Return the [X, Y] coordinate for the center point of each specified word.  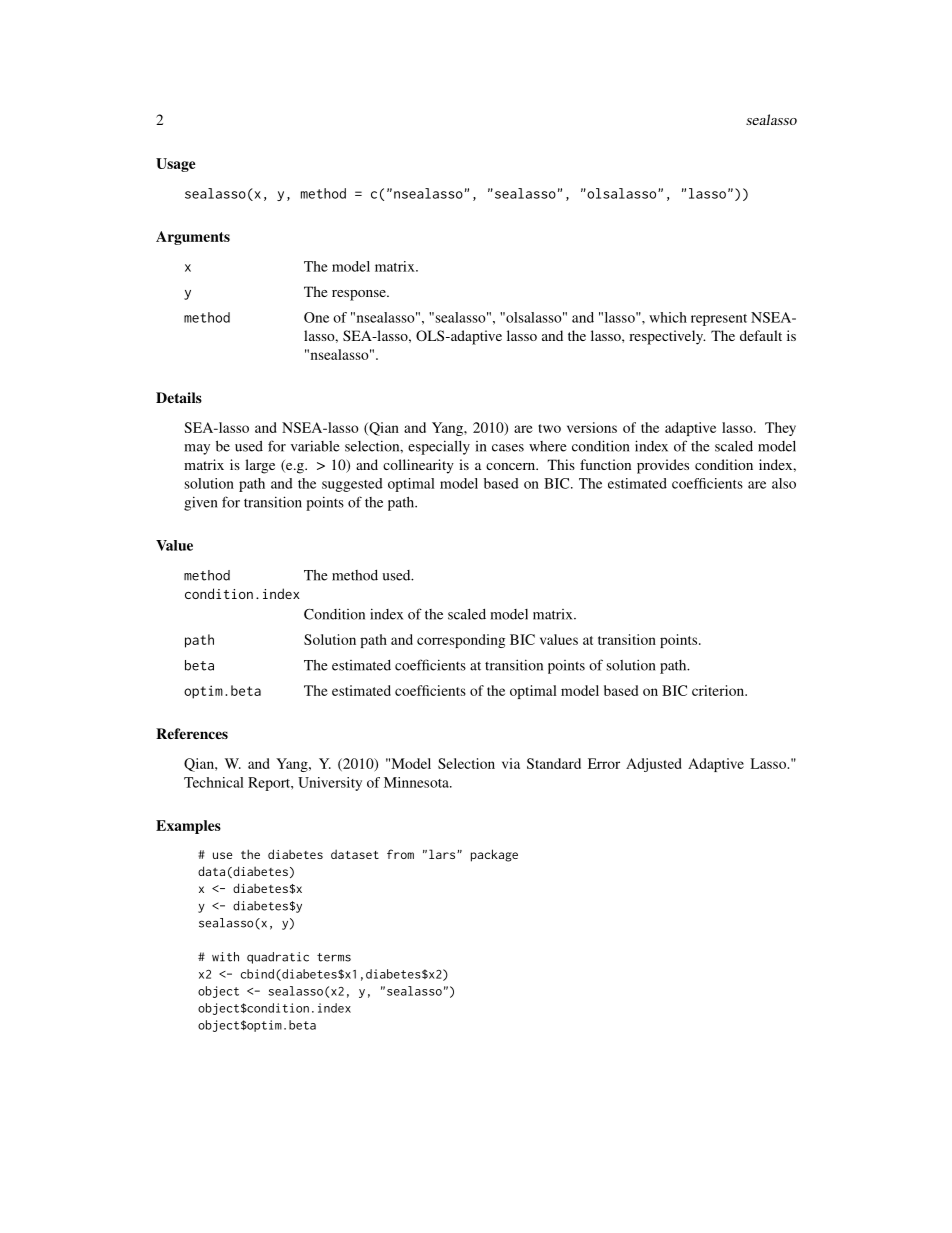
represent [719, 320]
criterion [719, 690]
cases [508, 448]
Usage [176, 165]
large [260, 466]
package [494, 855]
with [225, 957]
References [192, 733]
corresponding [461, 641]
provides [663, 466]
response [360, 295]
